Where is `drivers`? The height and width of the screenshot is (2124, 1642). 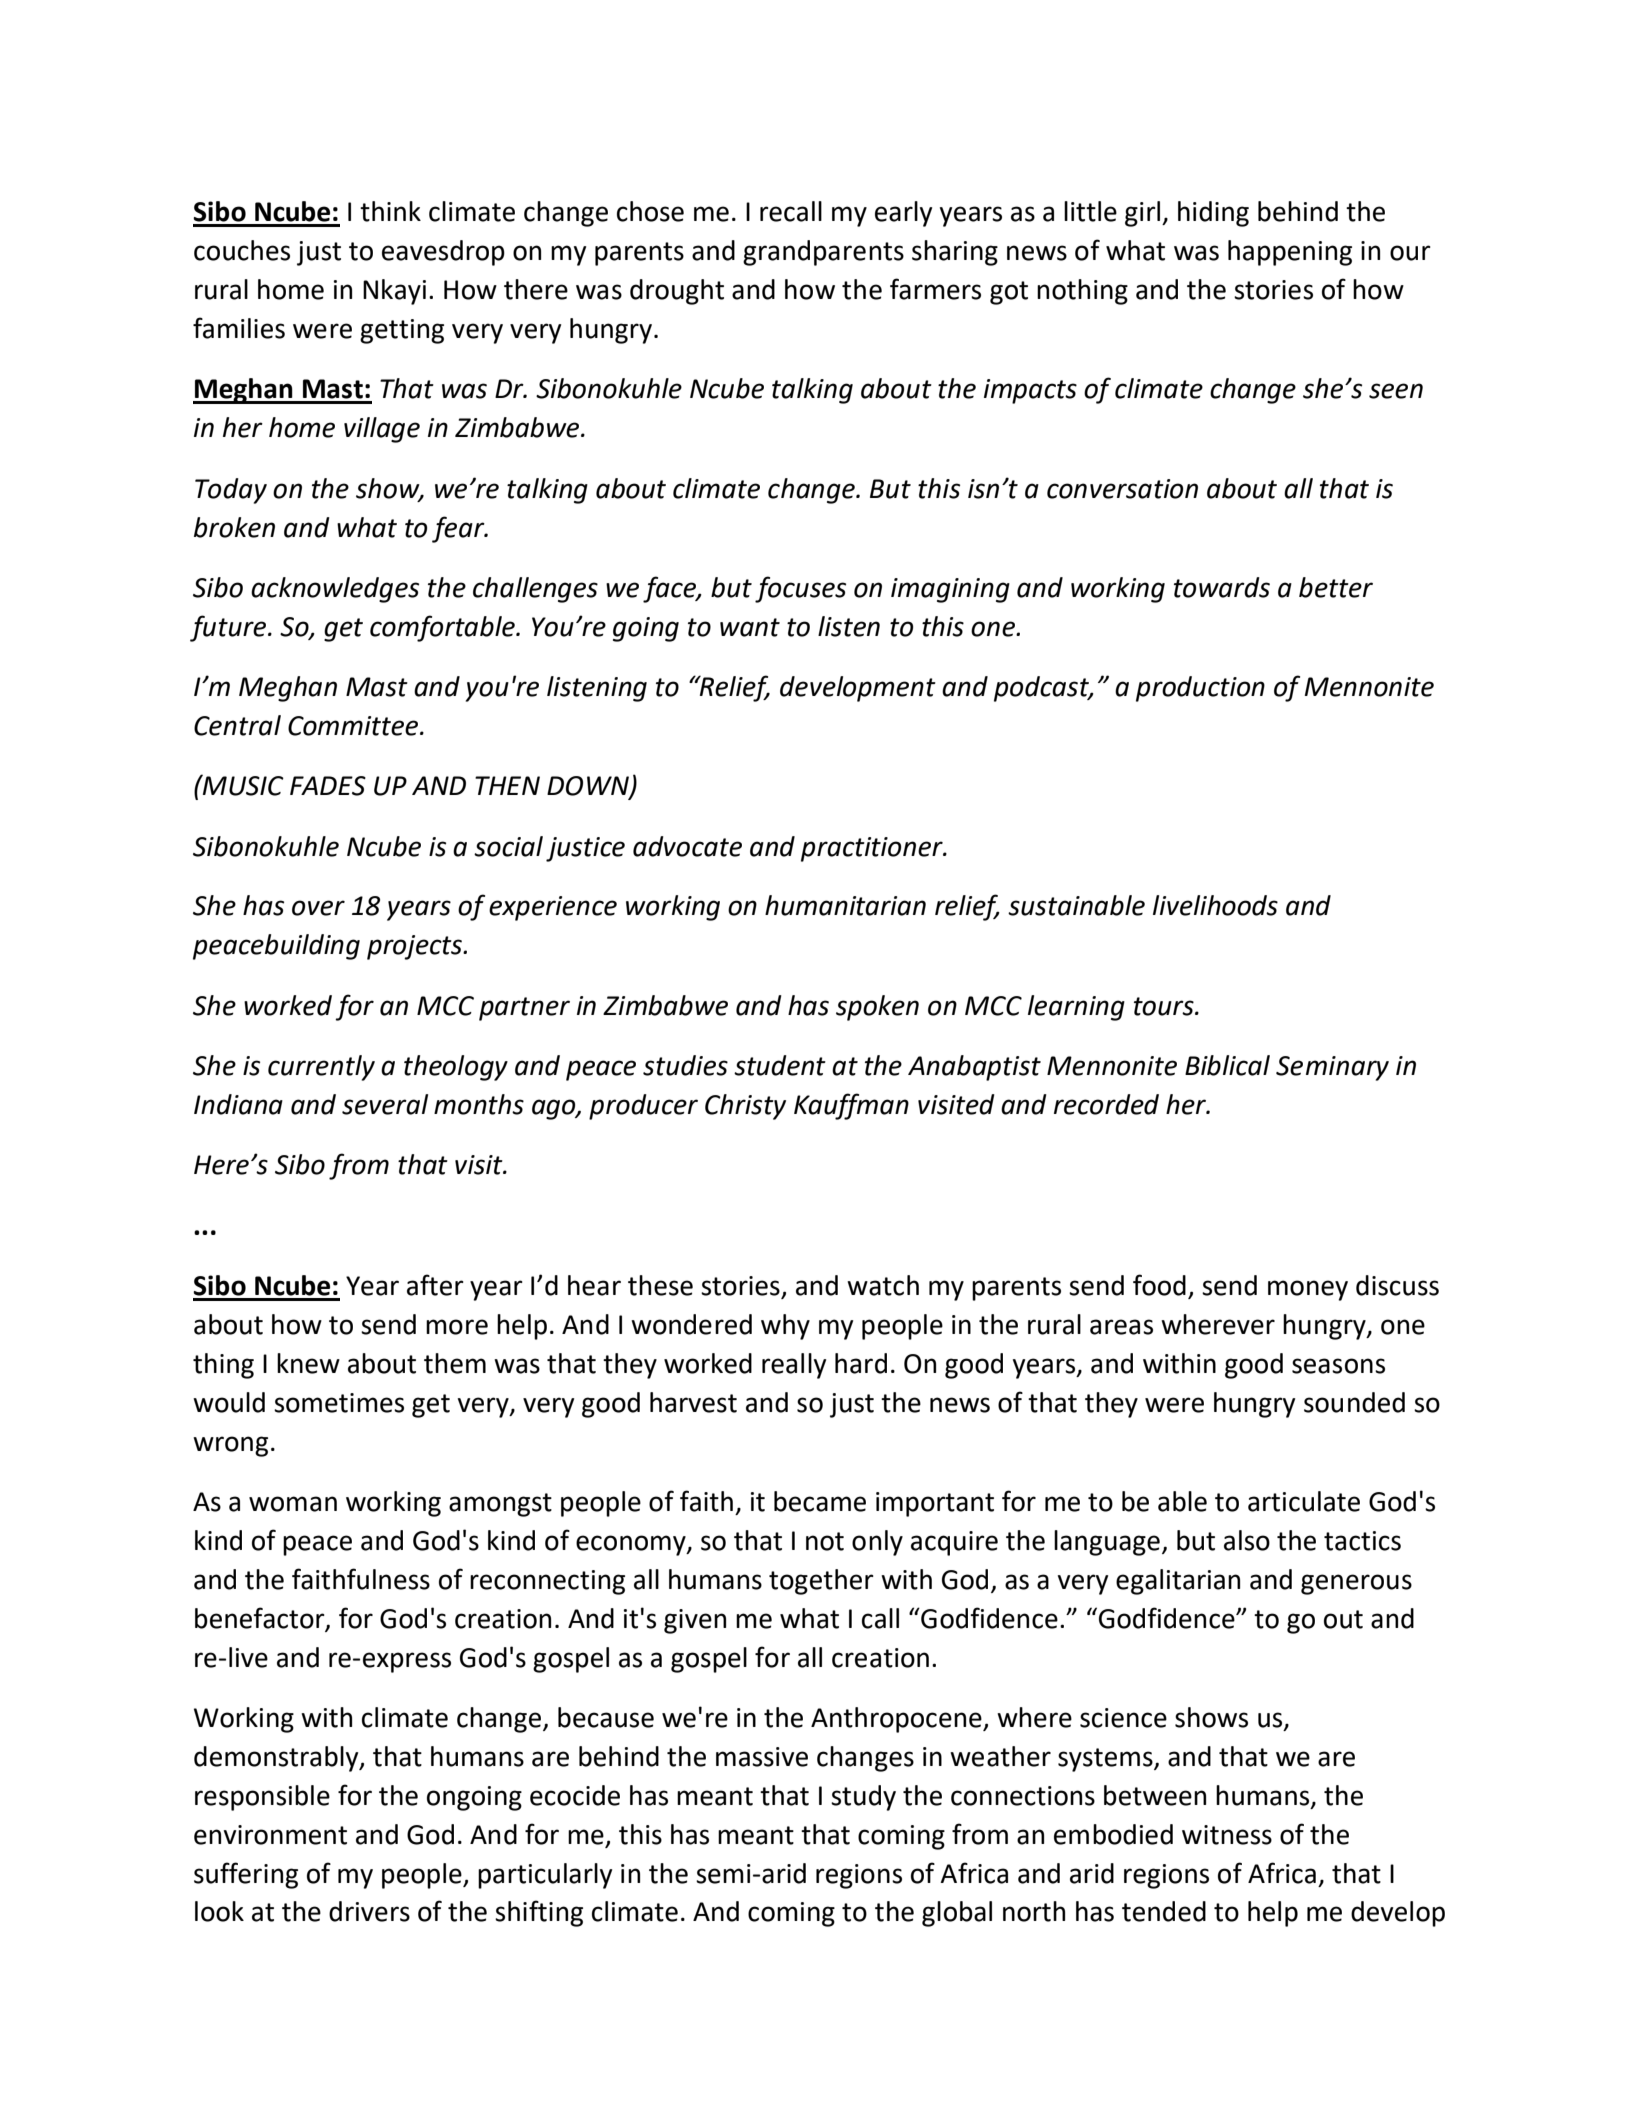 drivers is located at coordinates (369, 1911).
